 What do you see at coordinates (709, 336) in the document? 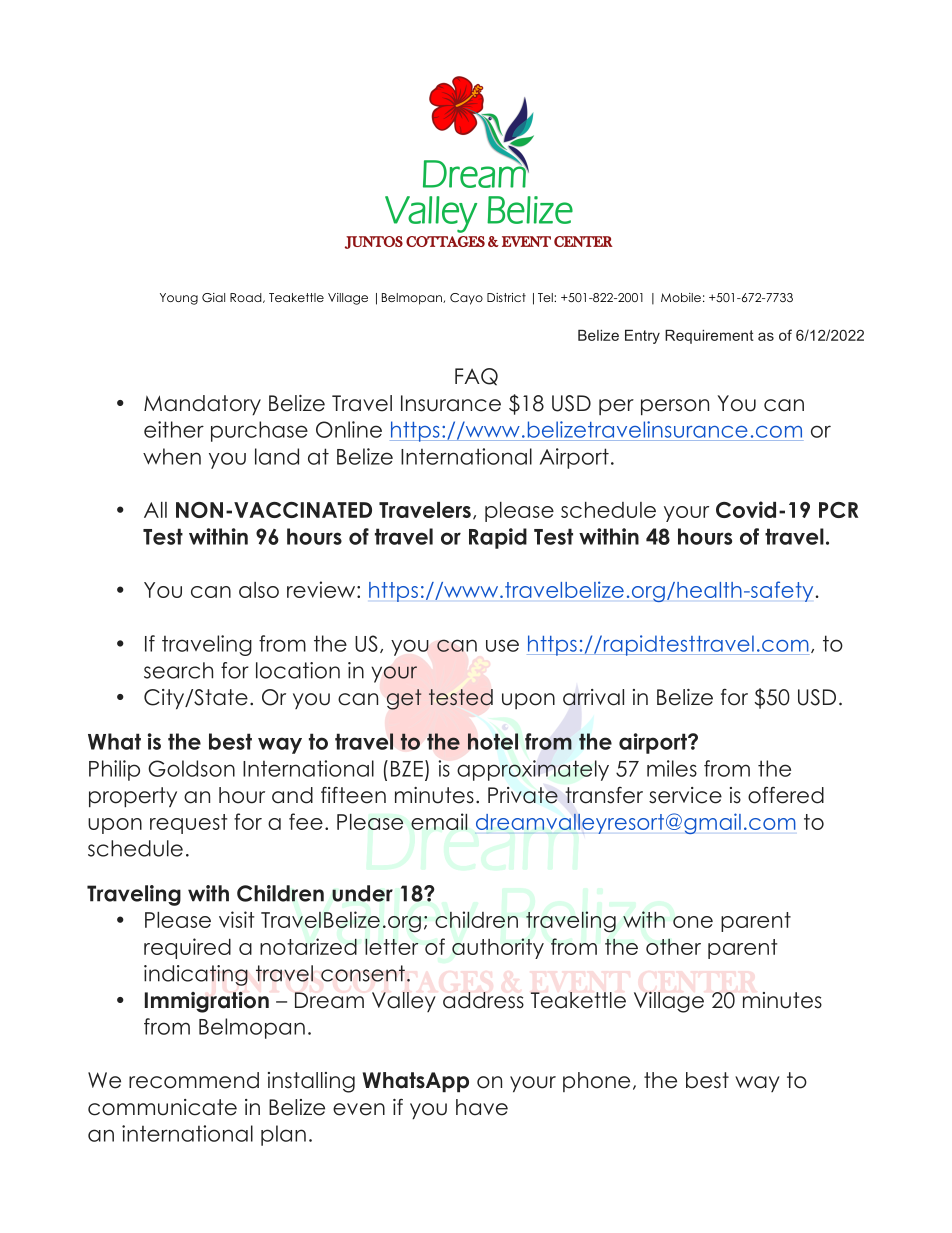
I see `Requirement` at bounding box center [709, 336].
